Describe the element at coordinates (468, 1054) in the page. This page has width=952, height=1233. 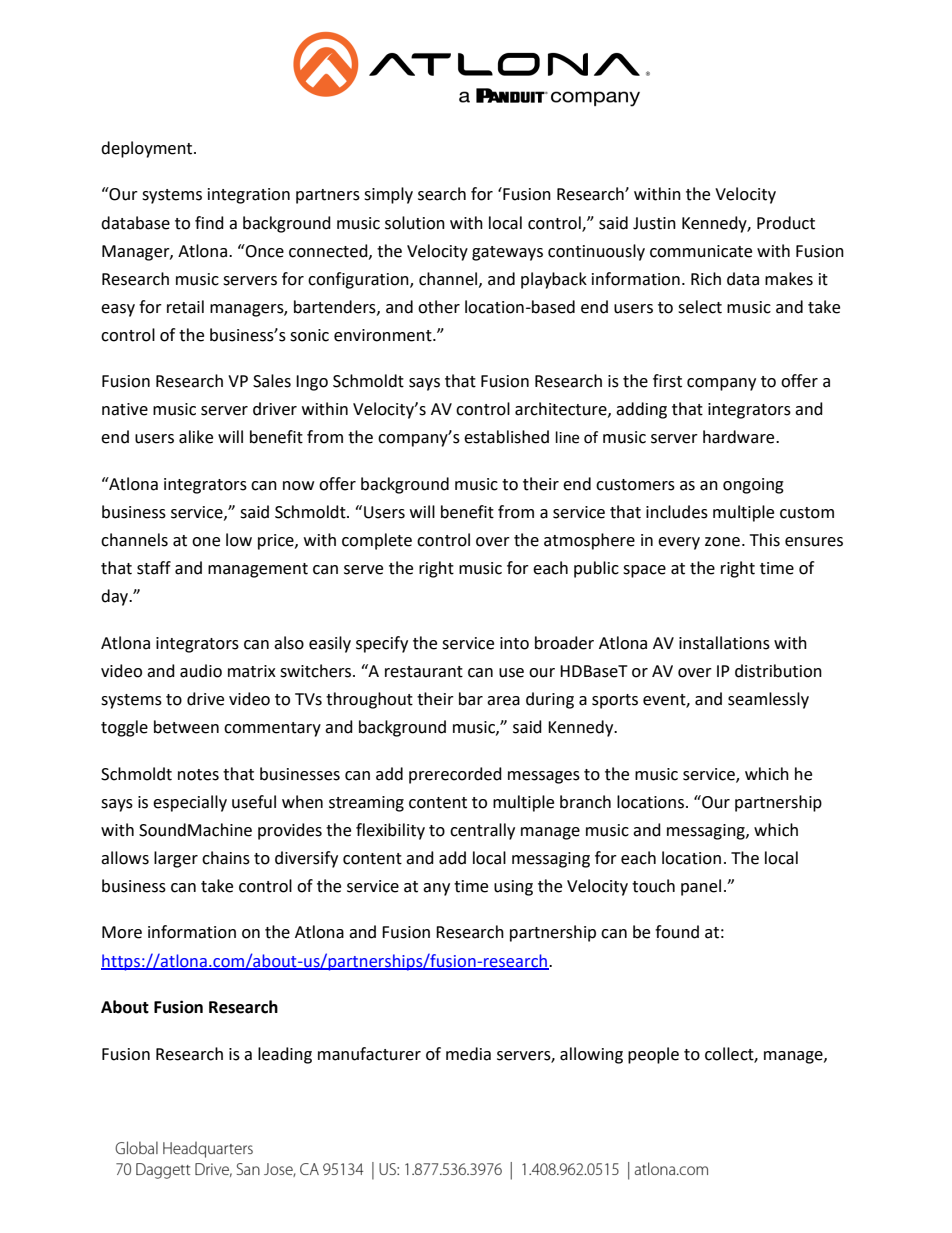
I see `media` at that location.
